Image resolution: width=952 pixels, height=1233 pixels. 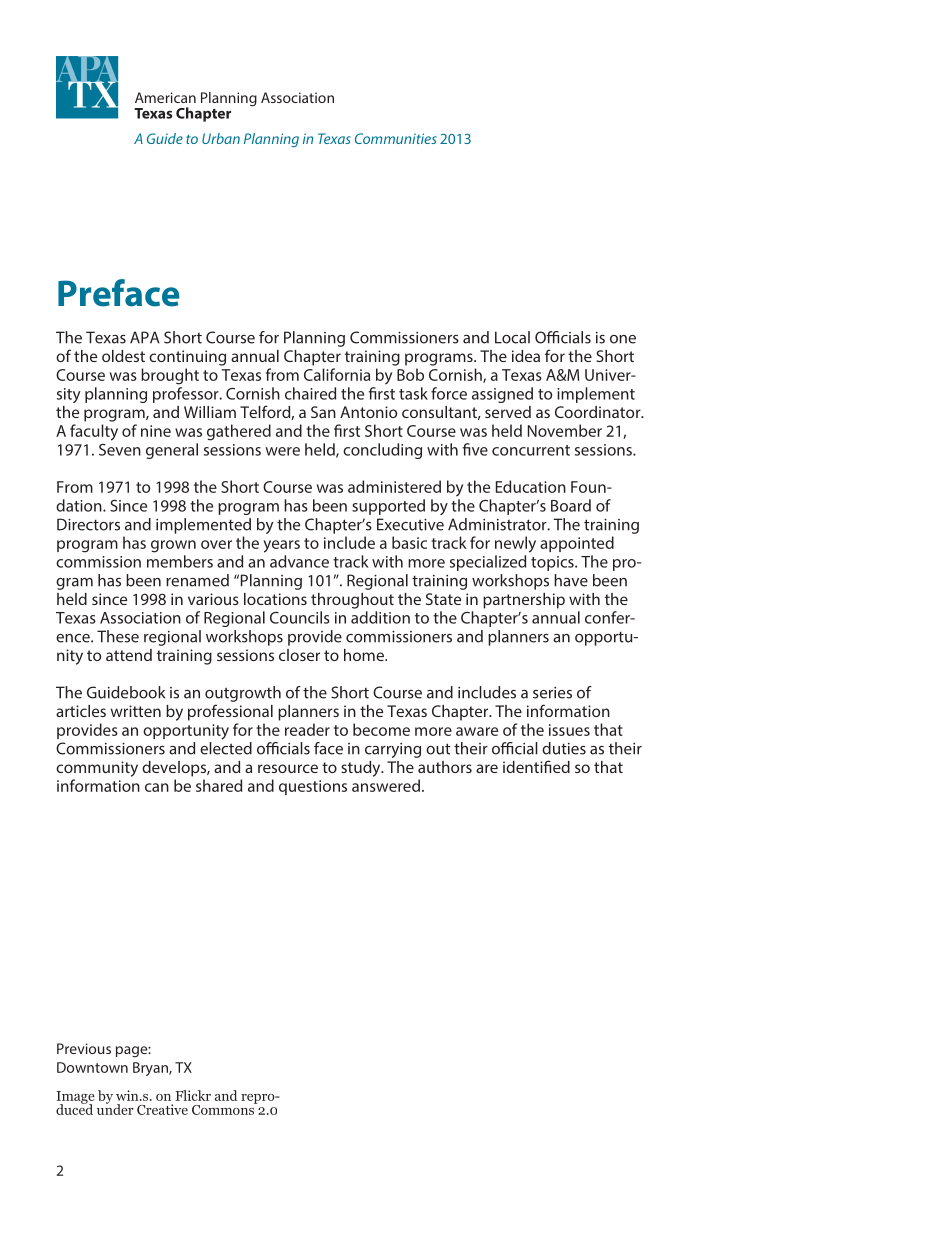 I want to click on Local, so click(x=512, y=337).
